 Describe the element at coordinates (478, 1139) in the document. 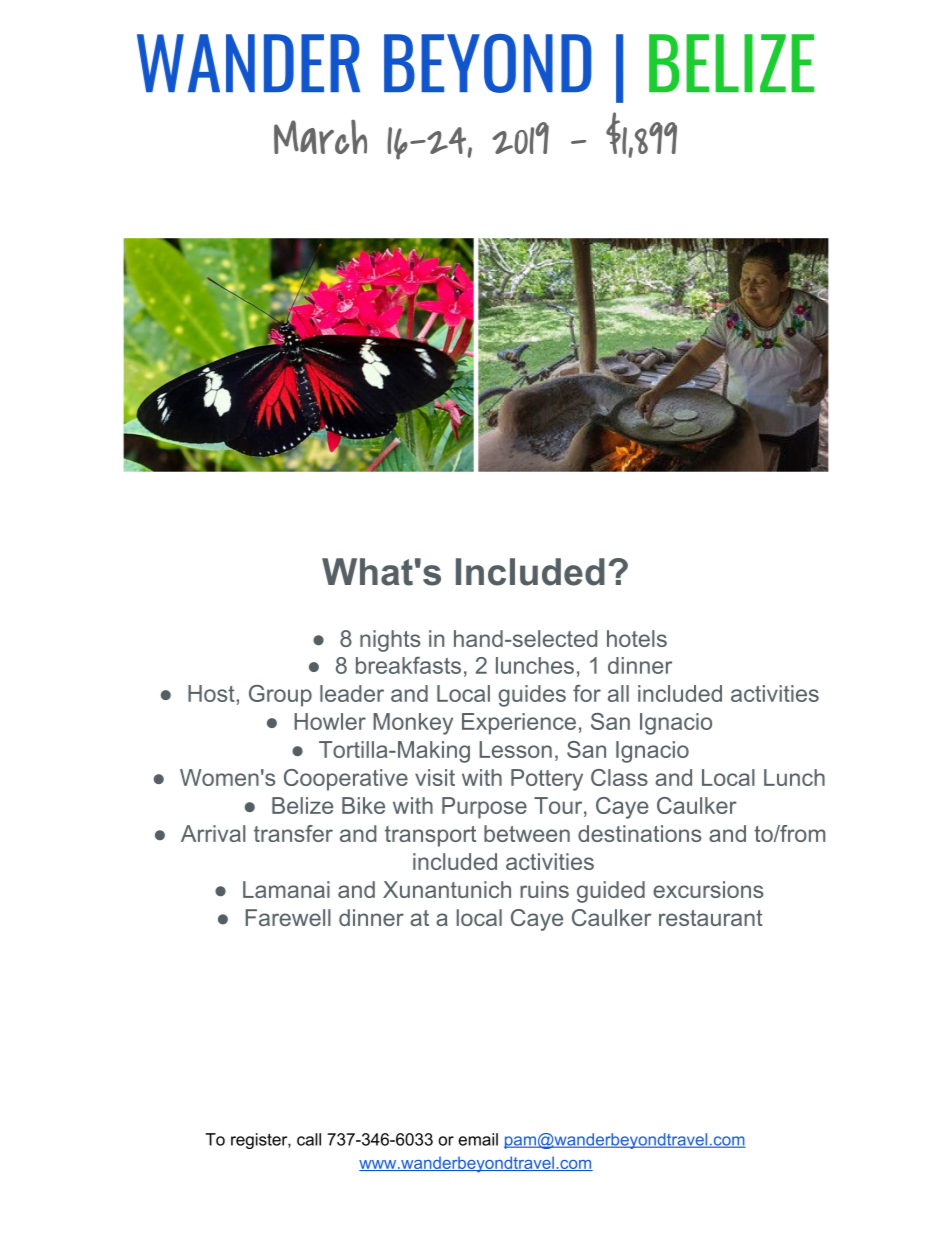

I see `email` at that location.
